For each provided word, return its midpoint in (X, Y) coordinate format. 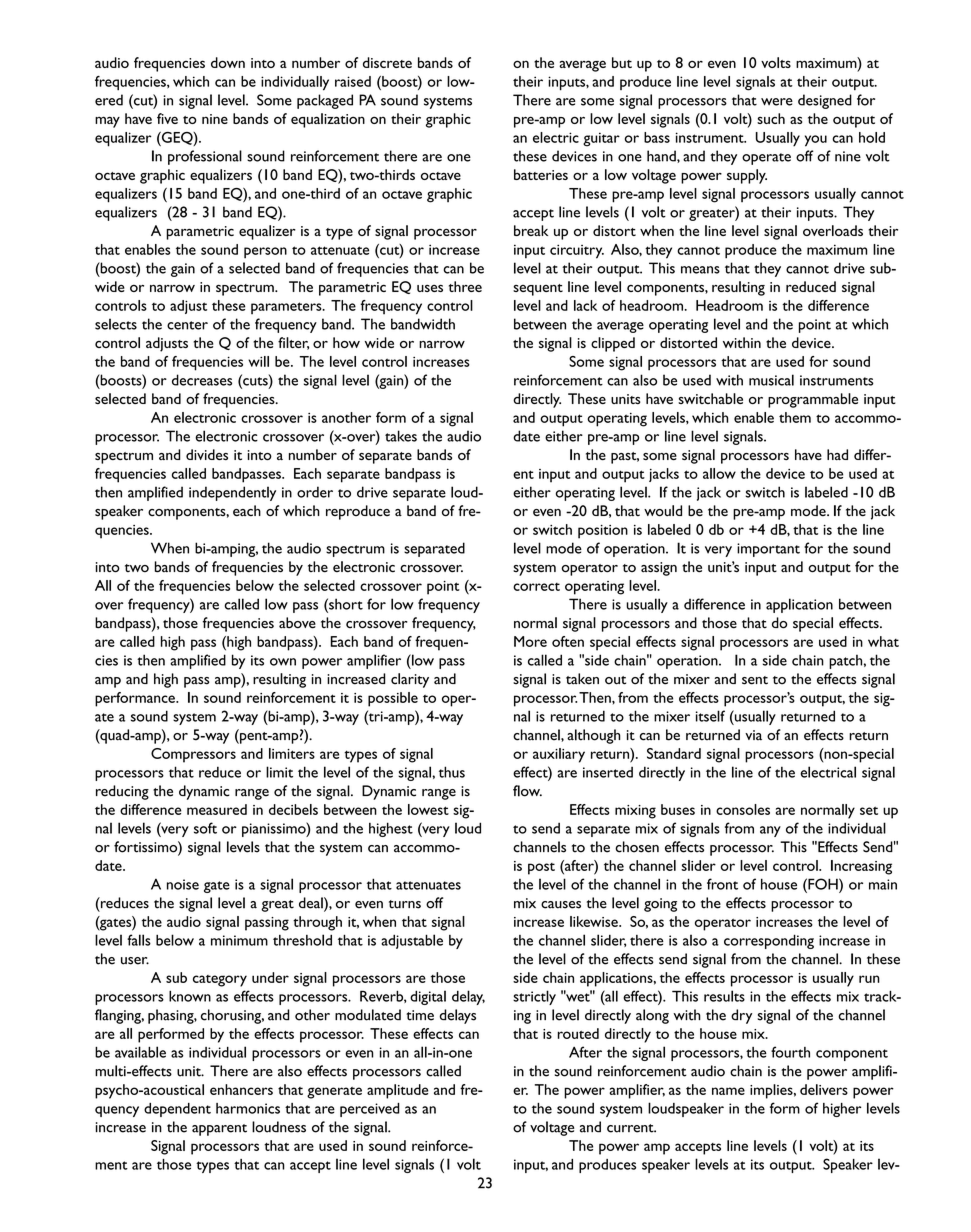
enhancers (241, 1089)
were (777, 102)
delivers (824, 1089)
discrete (387, 62)
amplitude (397, 1091)
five (167, 118)
